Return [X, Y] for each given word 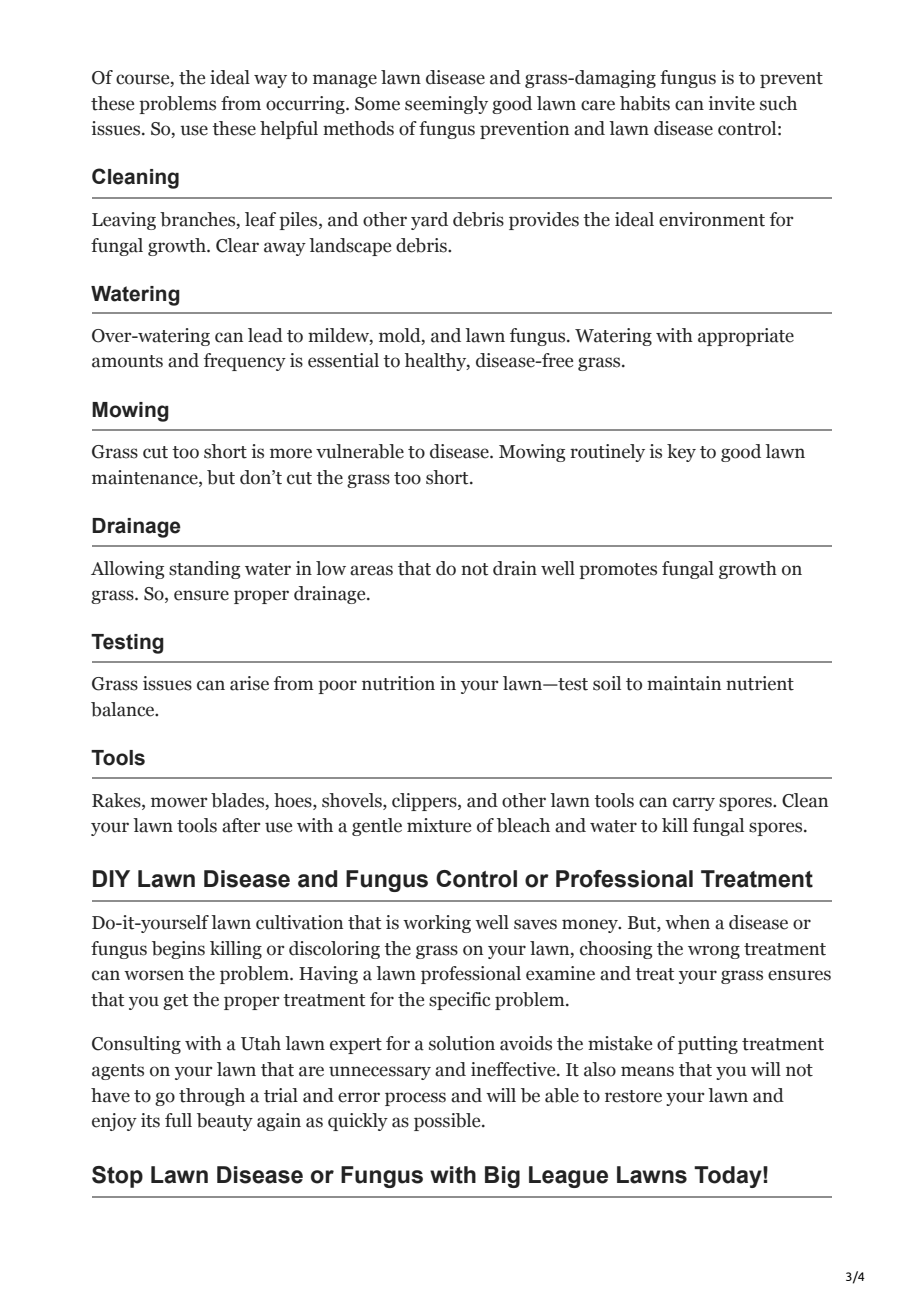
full [178, 1120]
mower [179, 802]
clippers [425, 802]
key [681, 453]
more [291, 453]
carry [694, 804]
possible [448, 1122]
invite [732, 103]
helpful [289, 130]
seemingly [446, 105]
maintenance [146, 477]
